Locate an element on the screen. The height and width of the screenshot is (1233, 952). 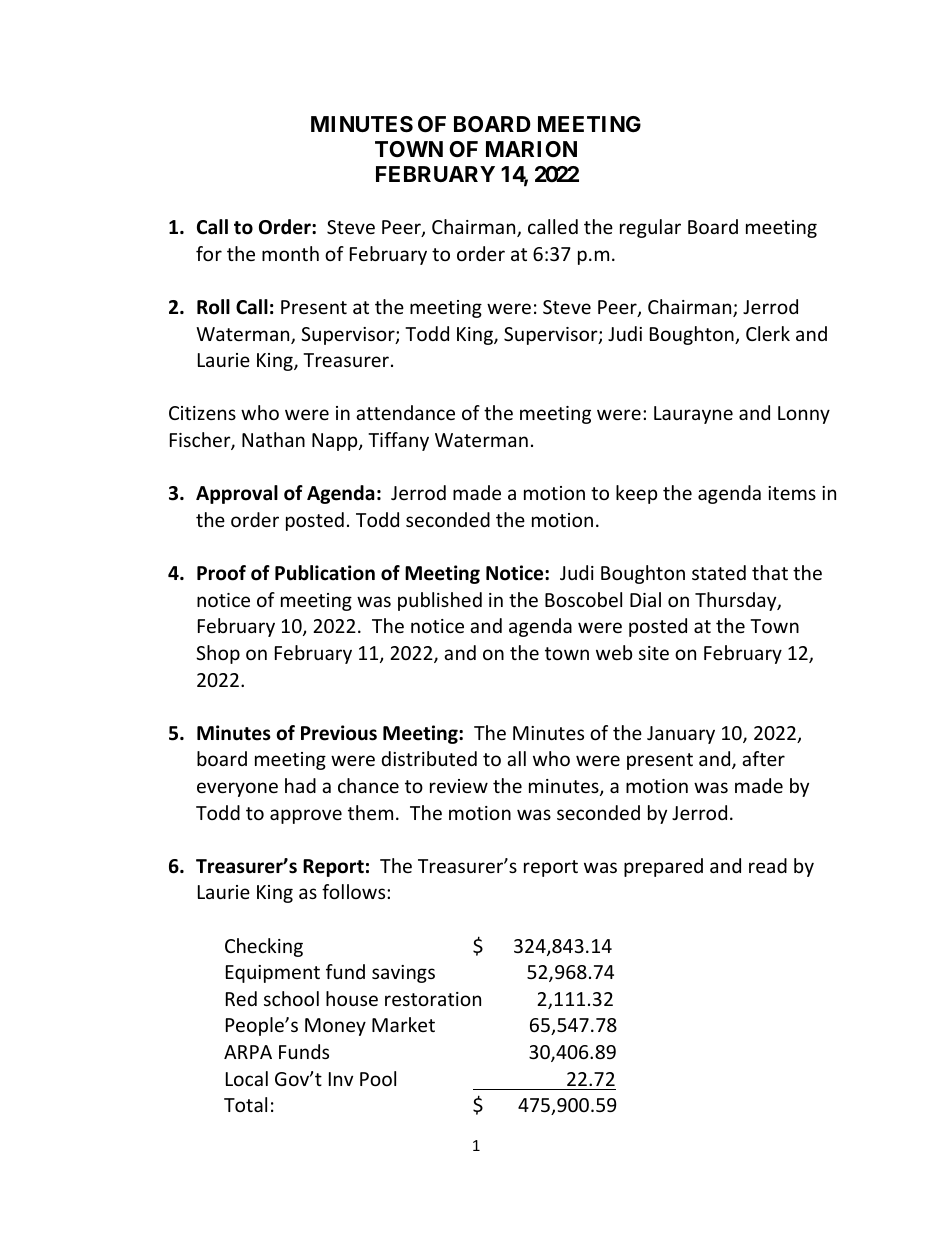
Local is located at coordinates (247, 1078).
